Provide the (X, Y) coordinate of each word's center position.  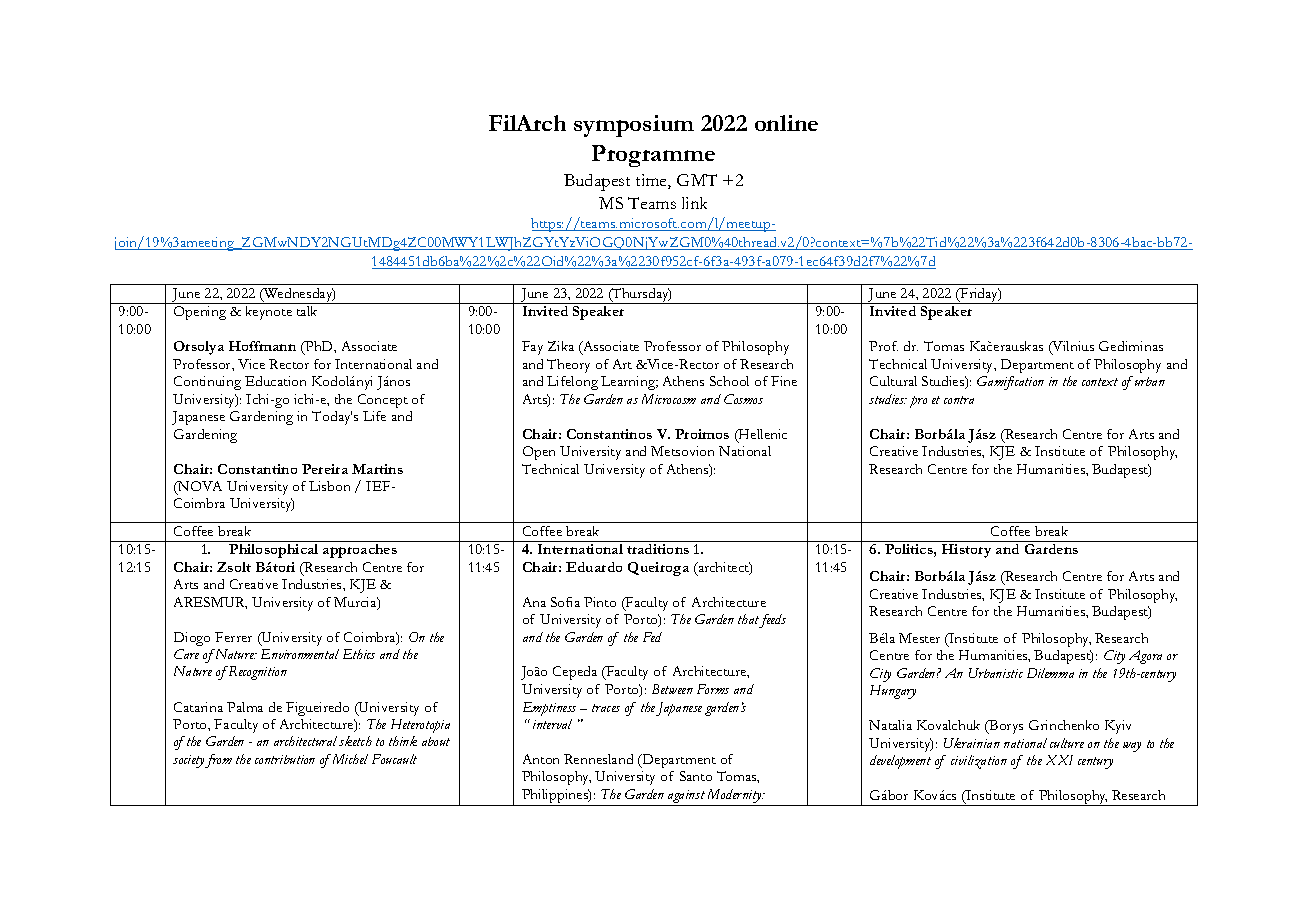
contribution (285, 759)
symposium (634, 126)
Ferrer (233, 637)
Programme (653, 156)
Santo (696, 776)
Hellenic (762, 435)
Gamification (1010, 383)
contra (959, 400)
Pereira (325, 469)
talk (307, 311)
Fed (652, 637)
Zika (561, 346)
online (786, 123)
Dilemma (1050, 673)
